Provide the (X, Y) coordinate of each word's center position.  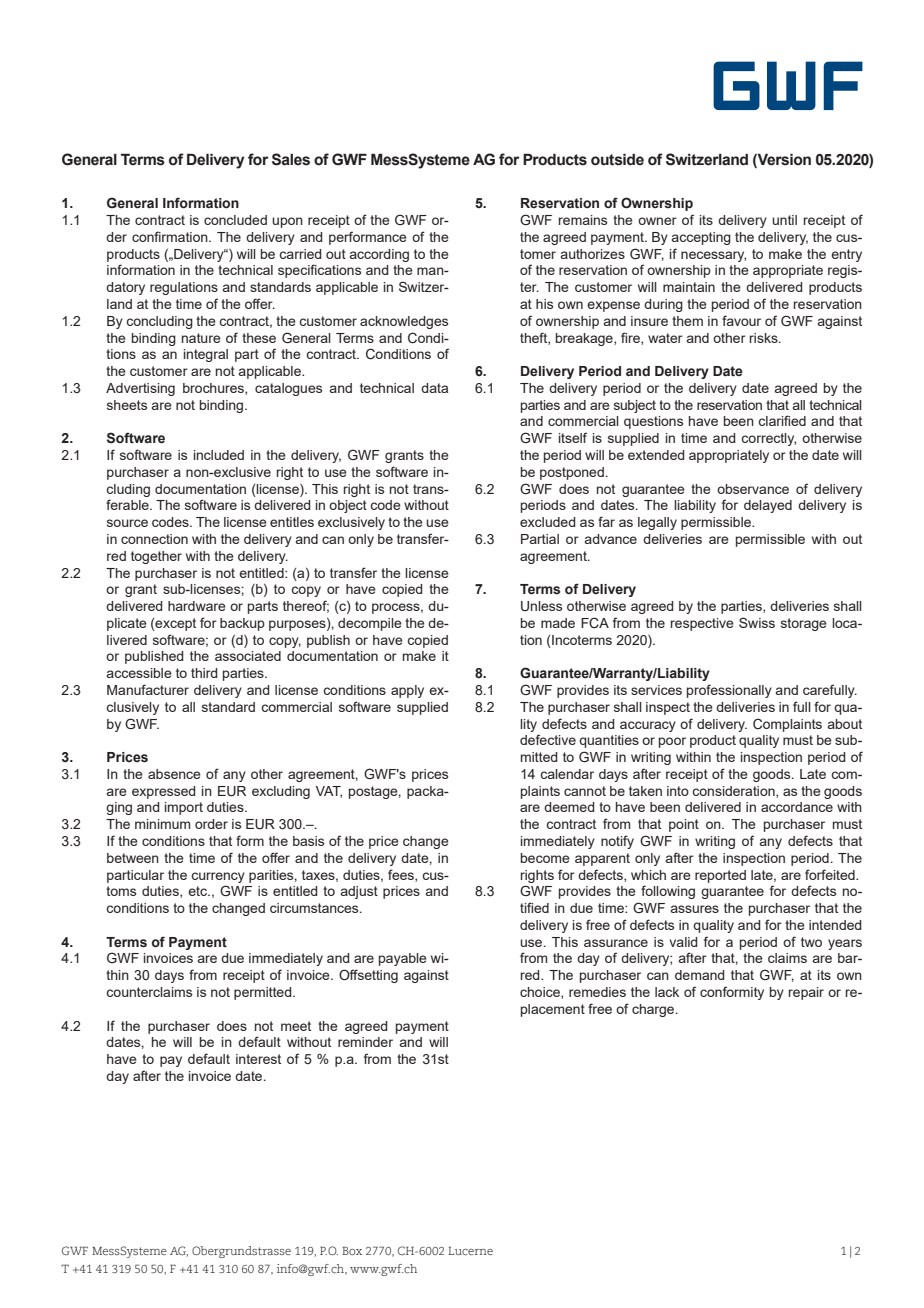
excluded (548, 522)
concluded (235, 220)
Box (352, 1250)
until (784, 220)
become (545, 858)
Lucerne (470, 1250)
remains (583, 220)
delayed (768, 506)
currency (218, 877)
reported (720, 876)
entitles (292, 522)
